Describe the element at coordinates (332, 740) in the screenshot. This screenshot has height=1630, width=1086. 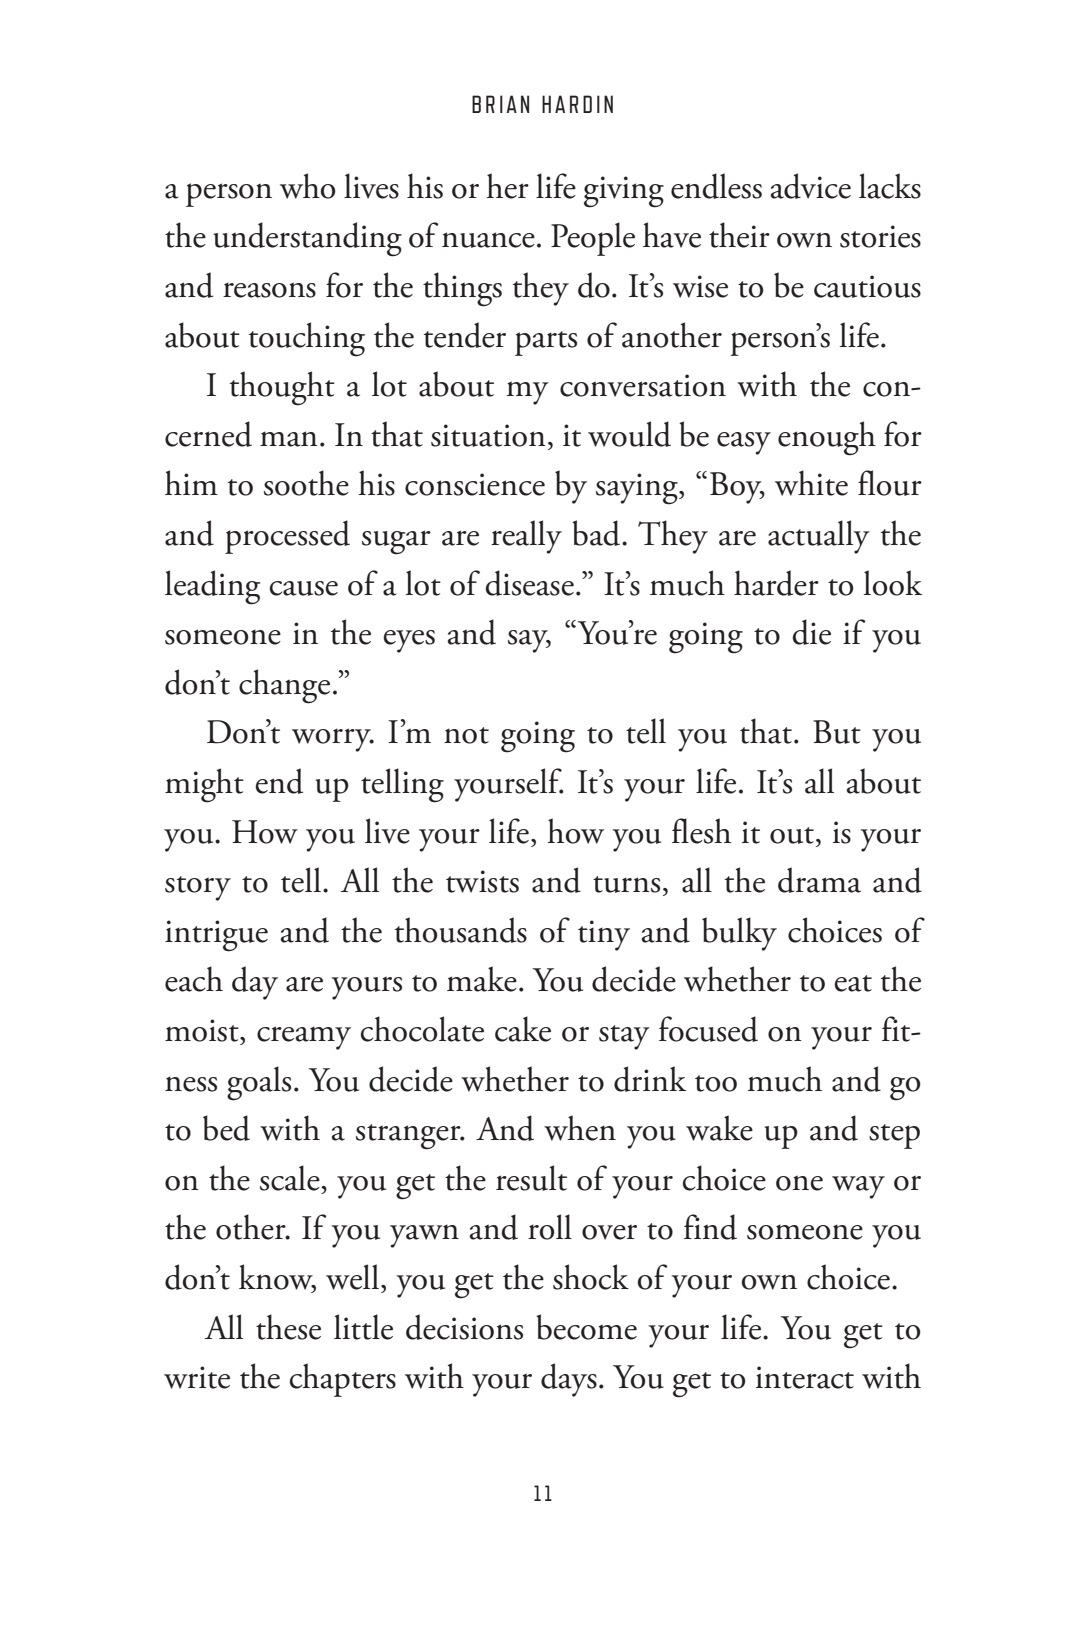
I see `worry` at that location.
